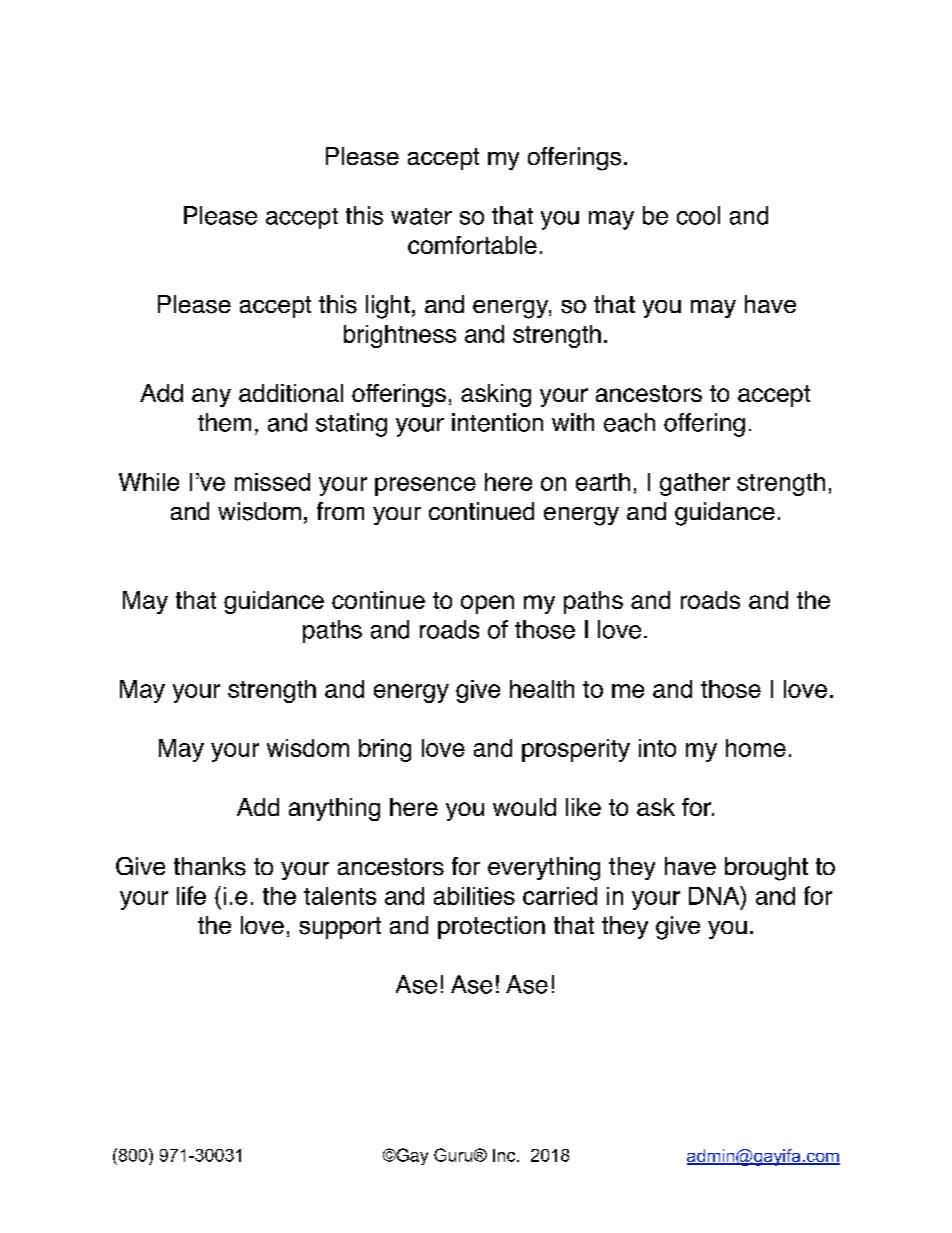 The height and width of the screenshot is (1233, 952). Describe the element at coordinates (698, 215) in the screenshot. I see `cool` at that location.
